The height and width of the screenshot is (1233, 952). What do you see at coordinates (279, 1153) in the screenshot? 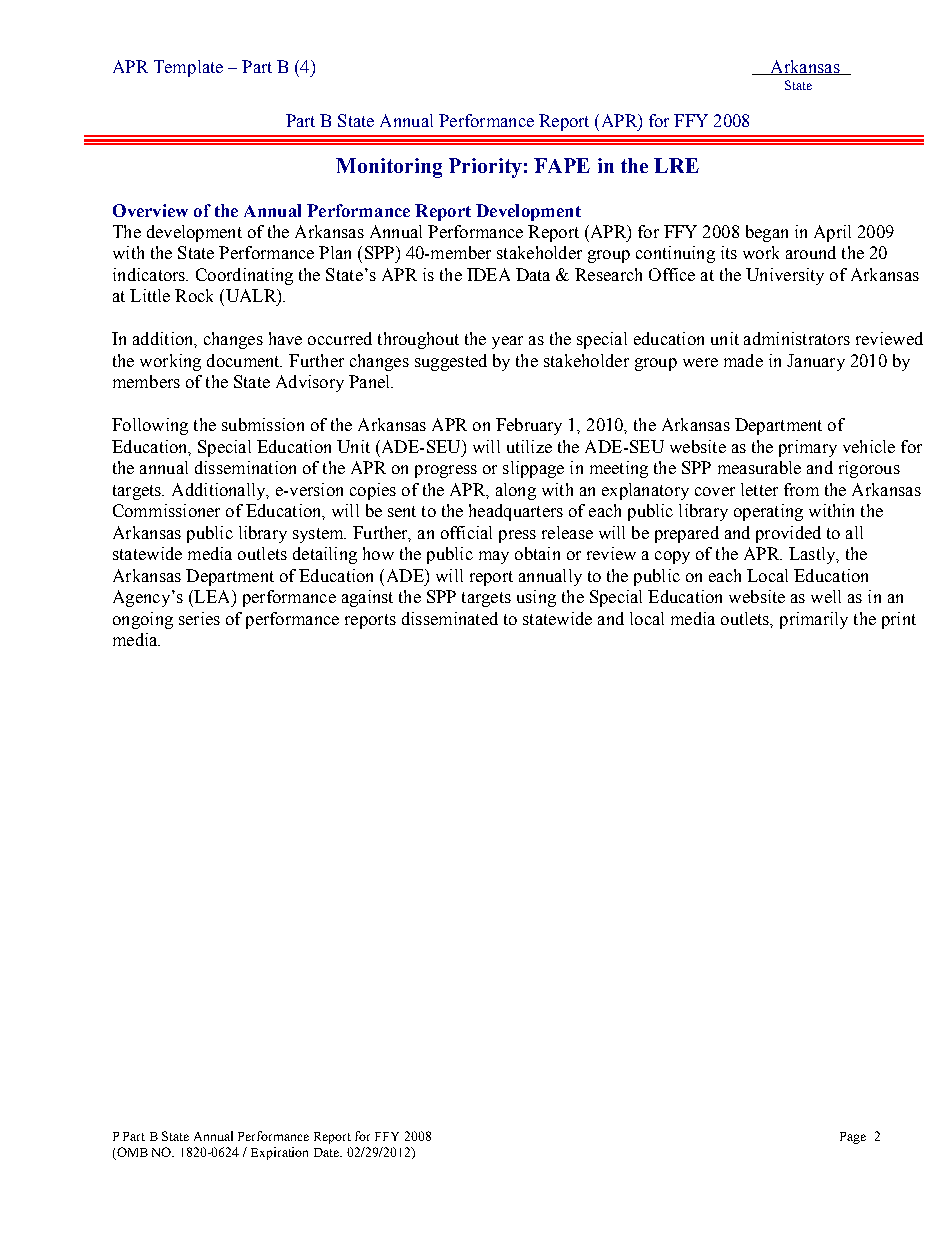
I see `Expiration` at bounding box center [279, 1153].
